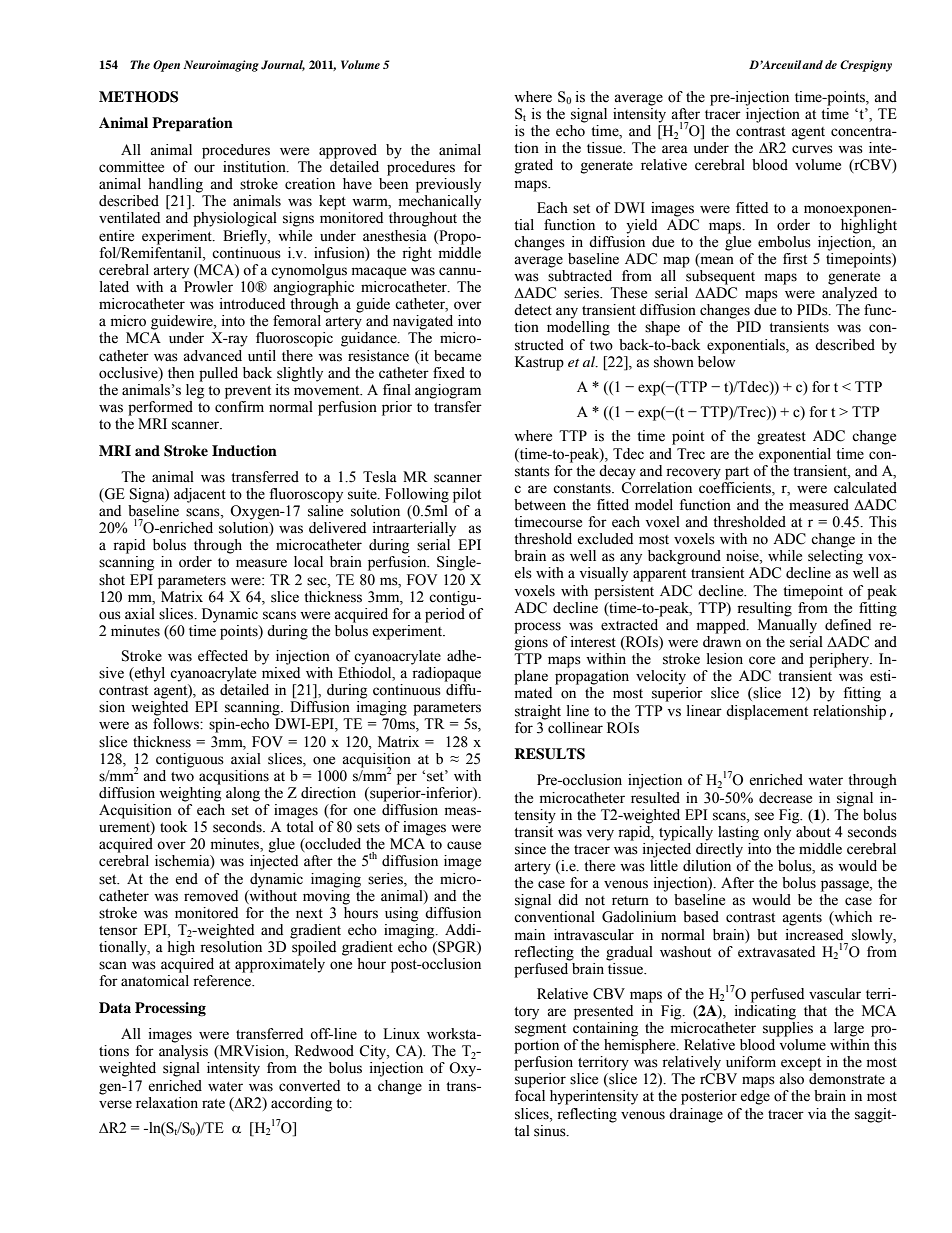 The image size is (952, 1233). What do you see at coordinates (183, 1052) in the screenshot?
I see `analysis` at bounding box center [183, 1052].
